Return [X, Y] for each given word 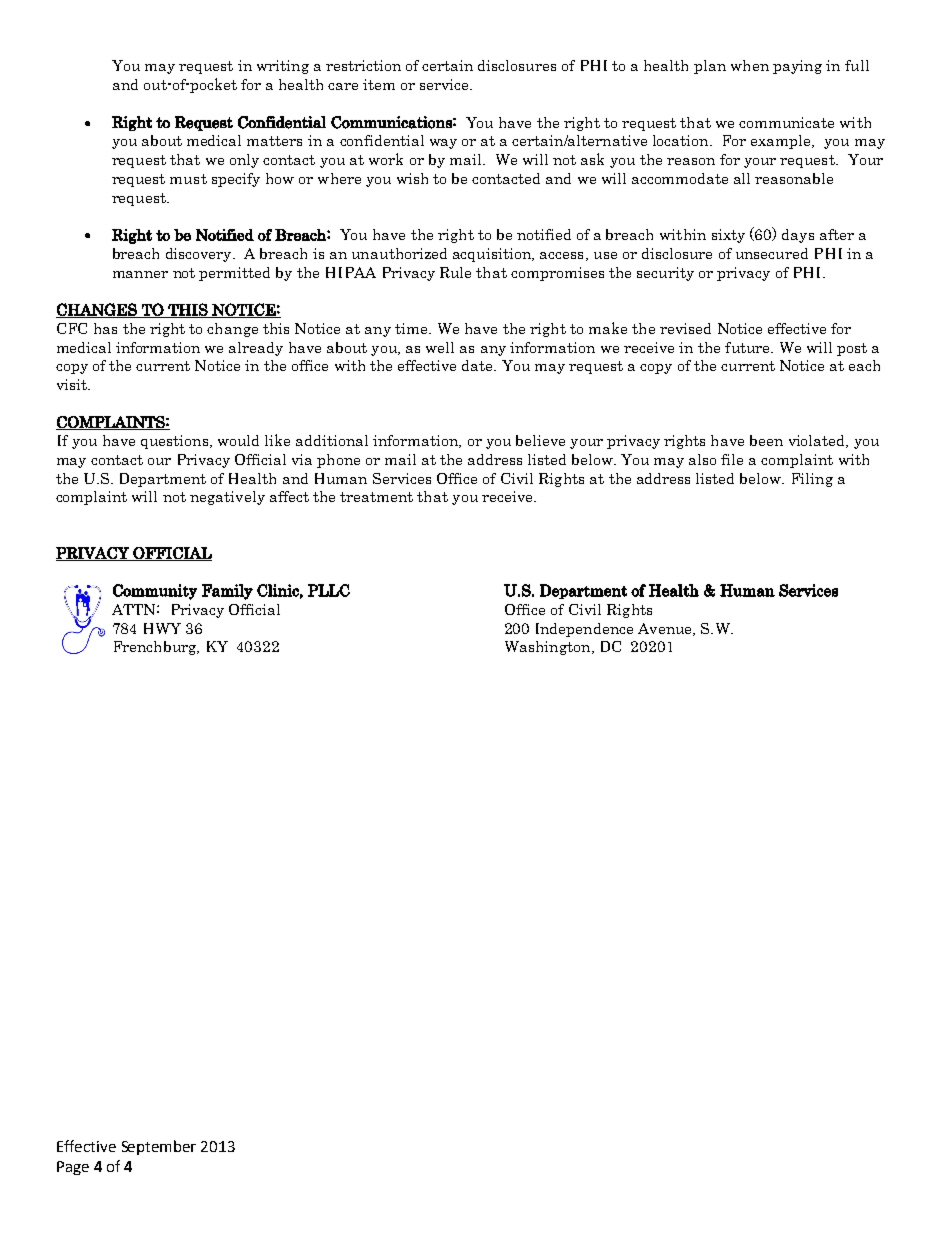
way [443, 144]
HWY [162, 628]
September [159, 1147]
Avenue [666, 629]
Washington [549, 648]
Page [73, 1168]
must [188, 179]
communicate [786, 122]
